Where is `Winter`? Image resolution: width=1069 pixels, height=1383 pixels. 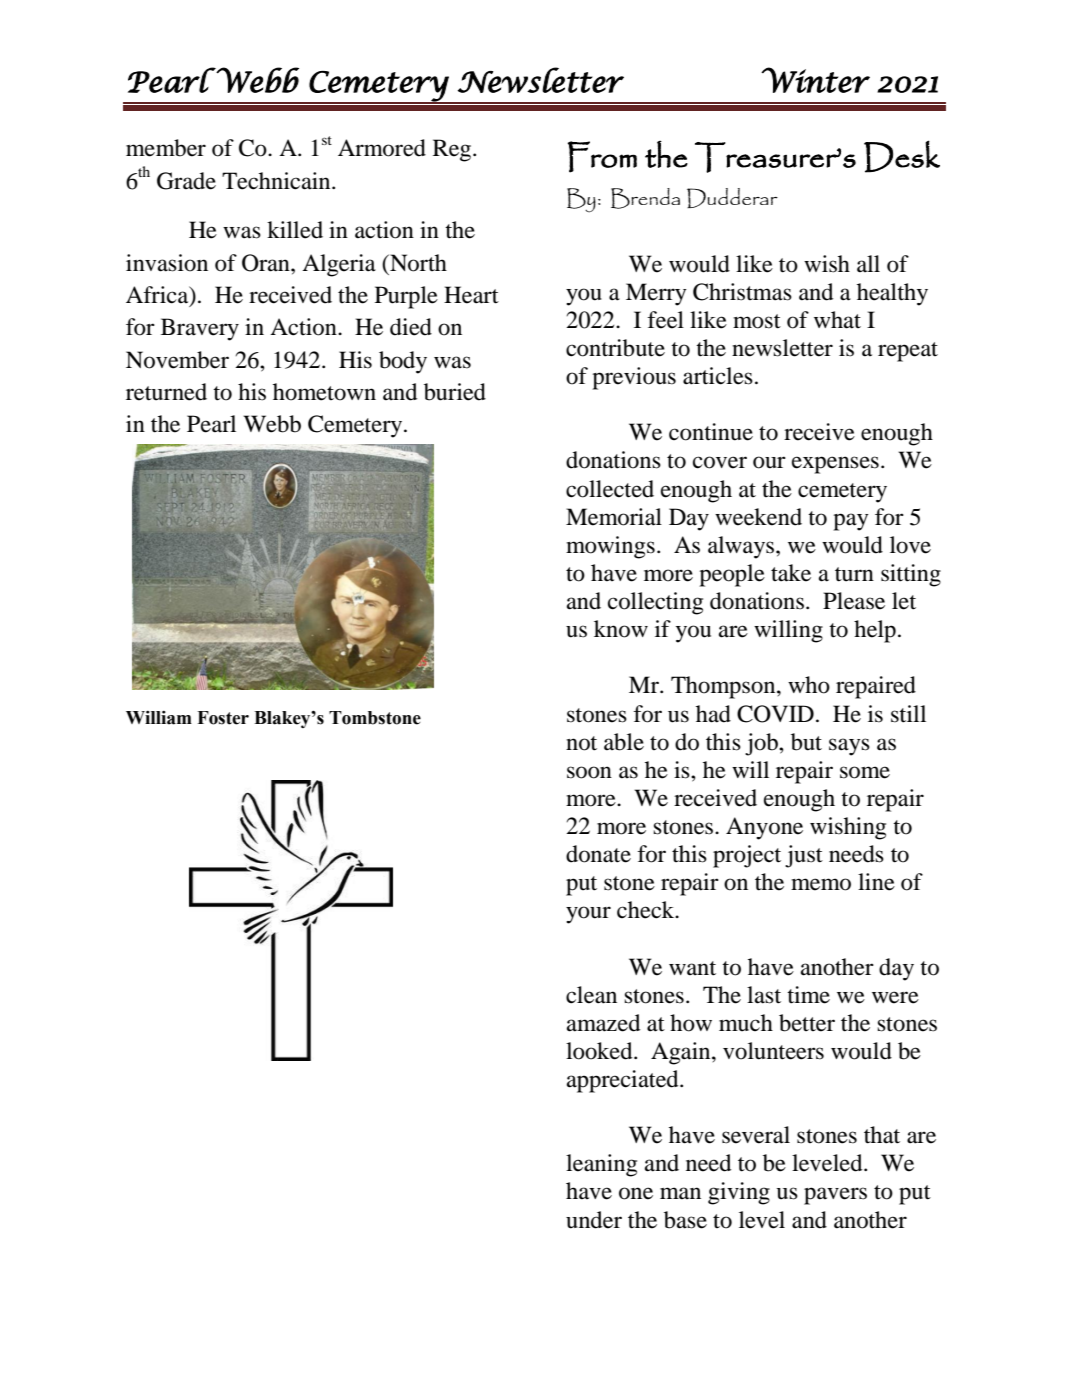 Winter is located at coordinates (815, 80).
